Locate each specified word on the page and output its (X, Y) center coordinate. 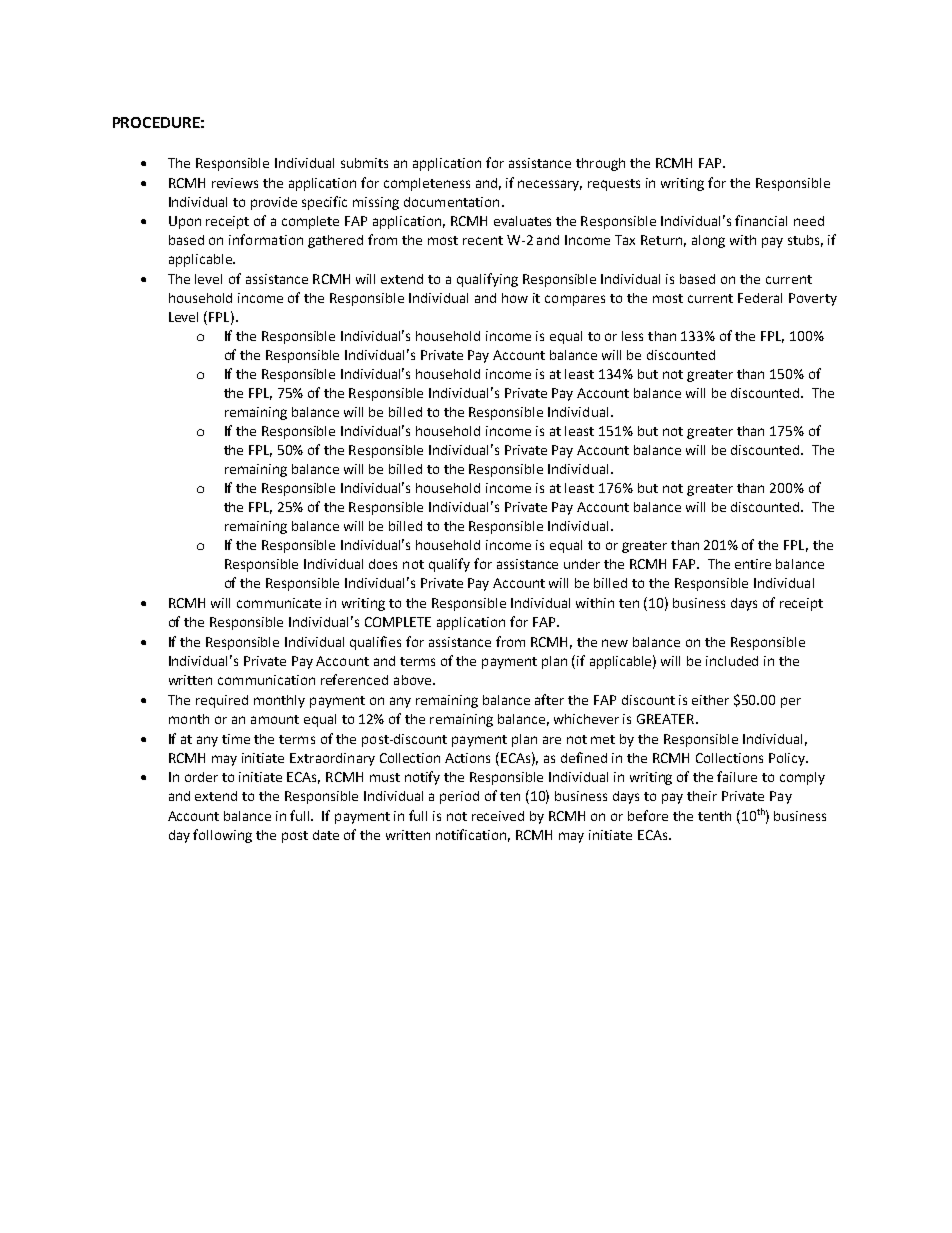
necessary (550, 185)
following (222, 836)
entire (753, 564)
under (582, 564)
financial (761, 220)
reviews (235, 183)
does (383, 564)
